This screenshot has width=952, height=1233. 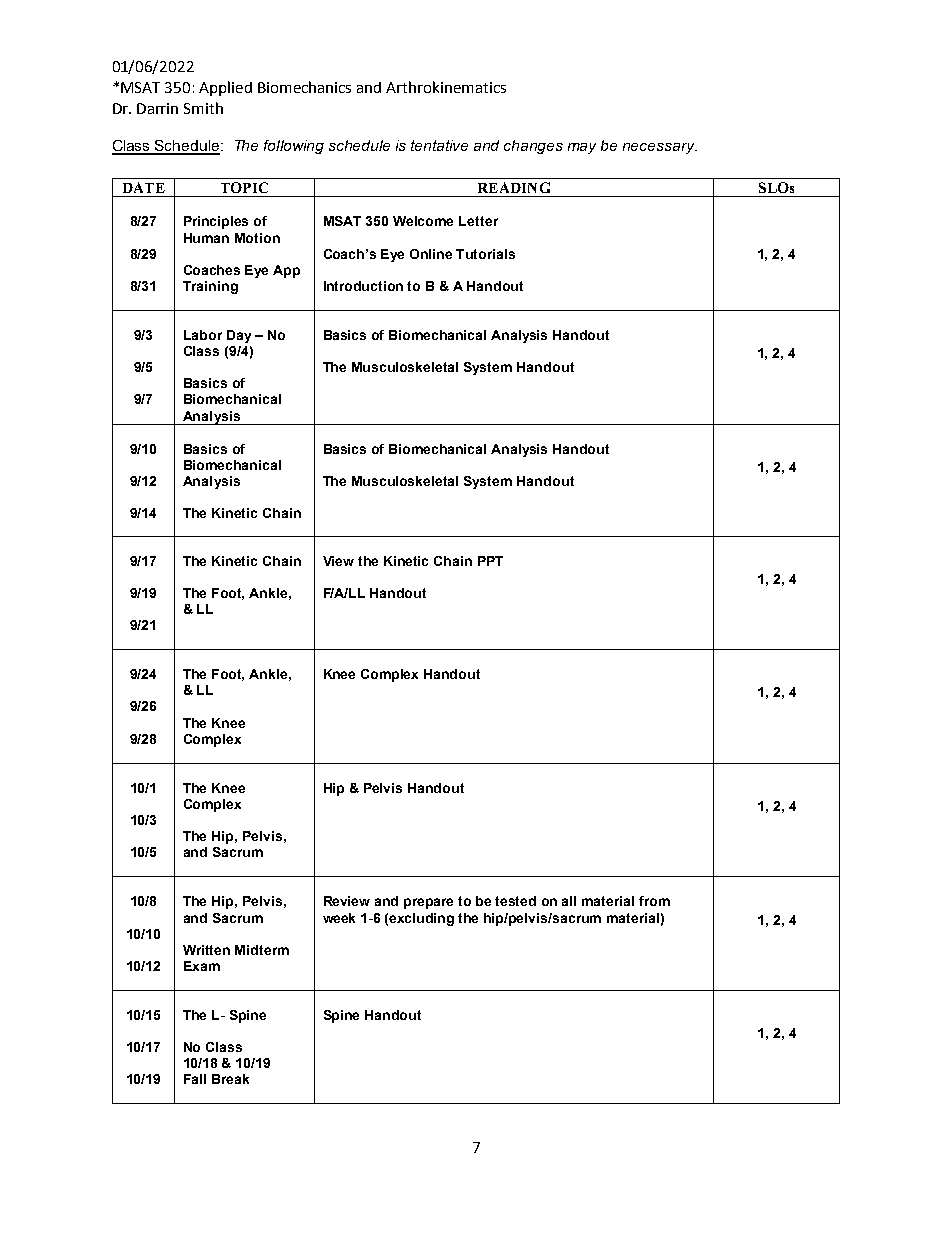 I want to click on from, so click(x=654, y=901).
